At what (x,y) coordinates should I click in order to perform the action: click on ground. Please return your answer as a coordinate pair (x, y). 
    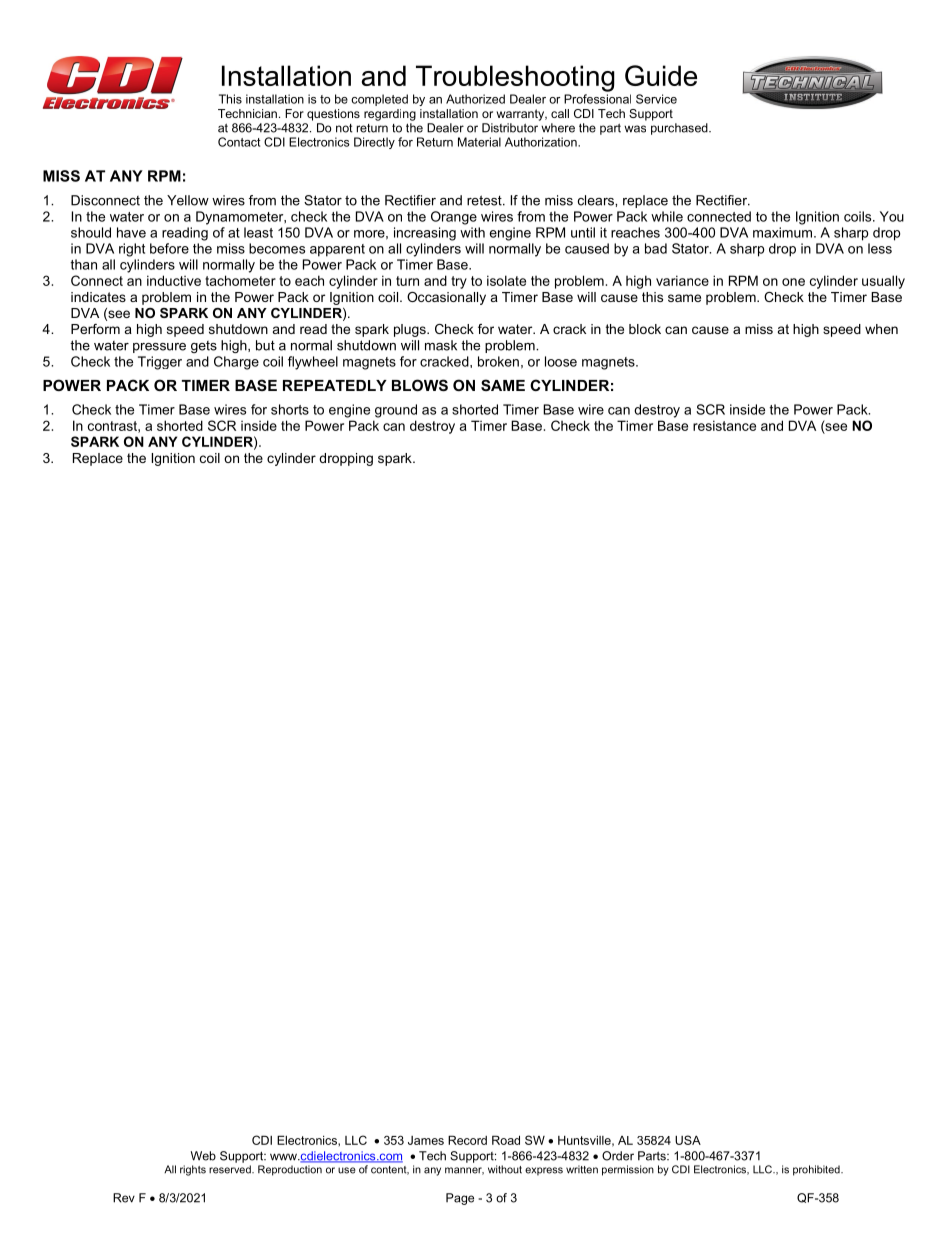
    Looking at the image, I should click on (396, 411).
